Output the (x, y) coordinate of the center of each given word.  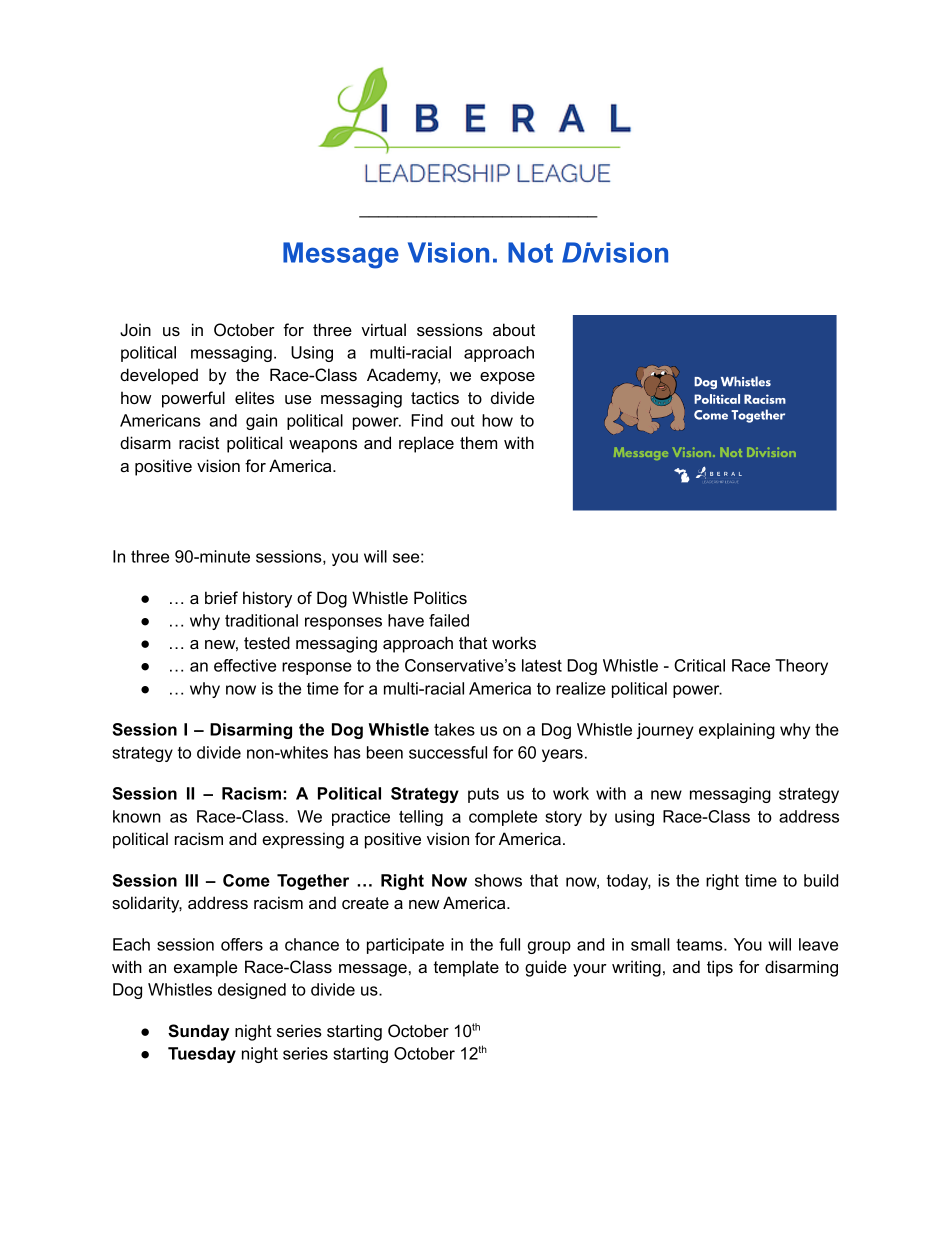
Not (530, 252)
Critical (699, 665)
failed (449, 620)
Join (135, 329)
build (821, 880)
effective (245, 665)
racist (199, 442)
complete (503, 818)
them (478, 442)
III (191, 880)
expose (507, 378)
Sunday (198, 1032)
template (466, 968)
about (514, 329)
